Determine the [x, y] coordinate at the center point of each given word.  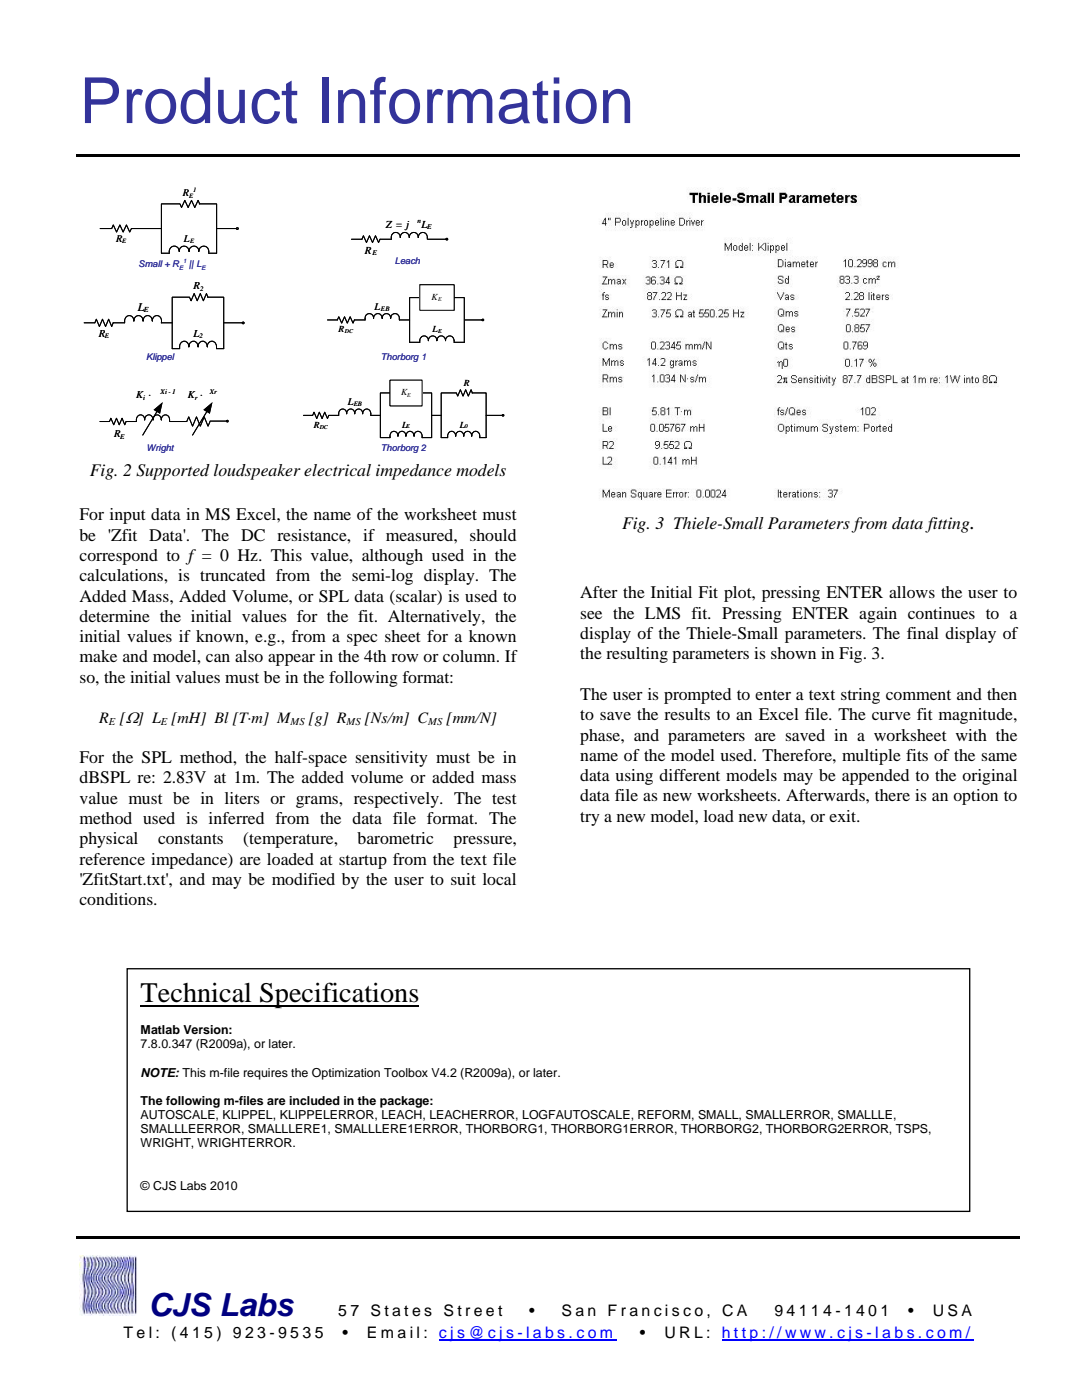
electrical [337, 470]
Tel [137, 1332]
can [218, 658]
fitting [948, 525]
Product [191, 100]
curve [891, 716]
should [493, 535]
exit [844, 816]
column [470, 656]
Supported [173, 472]
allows [912, 592]
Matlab [160, 1029]
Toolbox [406, 1072]
